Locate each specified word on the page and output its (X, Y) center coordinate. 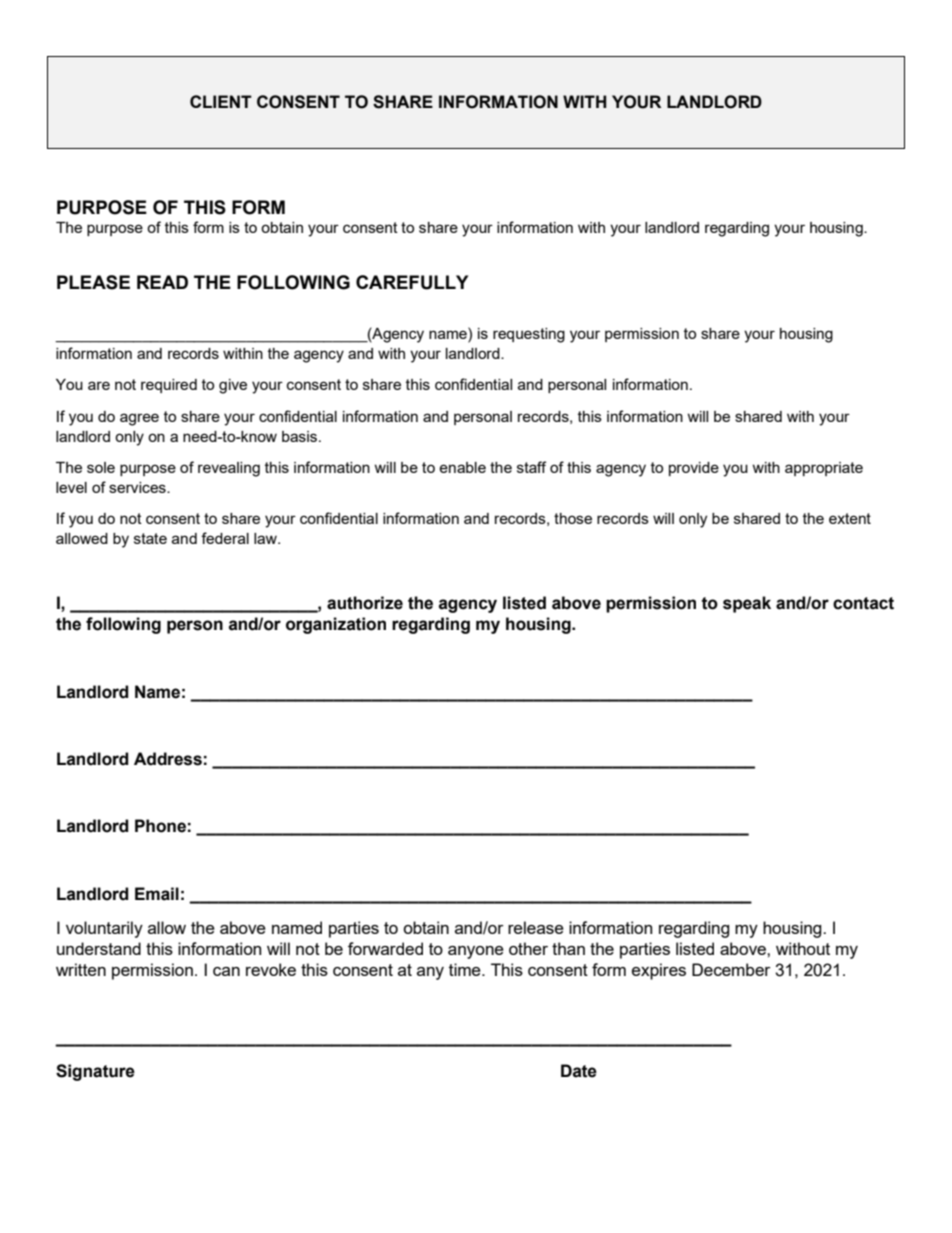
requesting (529, 335)
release (536, 927)
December (731, 969)
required (169, 386)
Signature (95, 1072)
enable (462, 467)
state (150, 538)
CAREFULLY (412, 282)
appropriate (824, 469)
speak (747, 604)
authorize (365, 603)
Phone (160, 826)
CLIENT (221, 101)
